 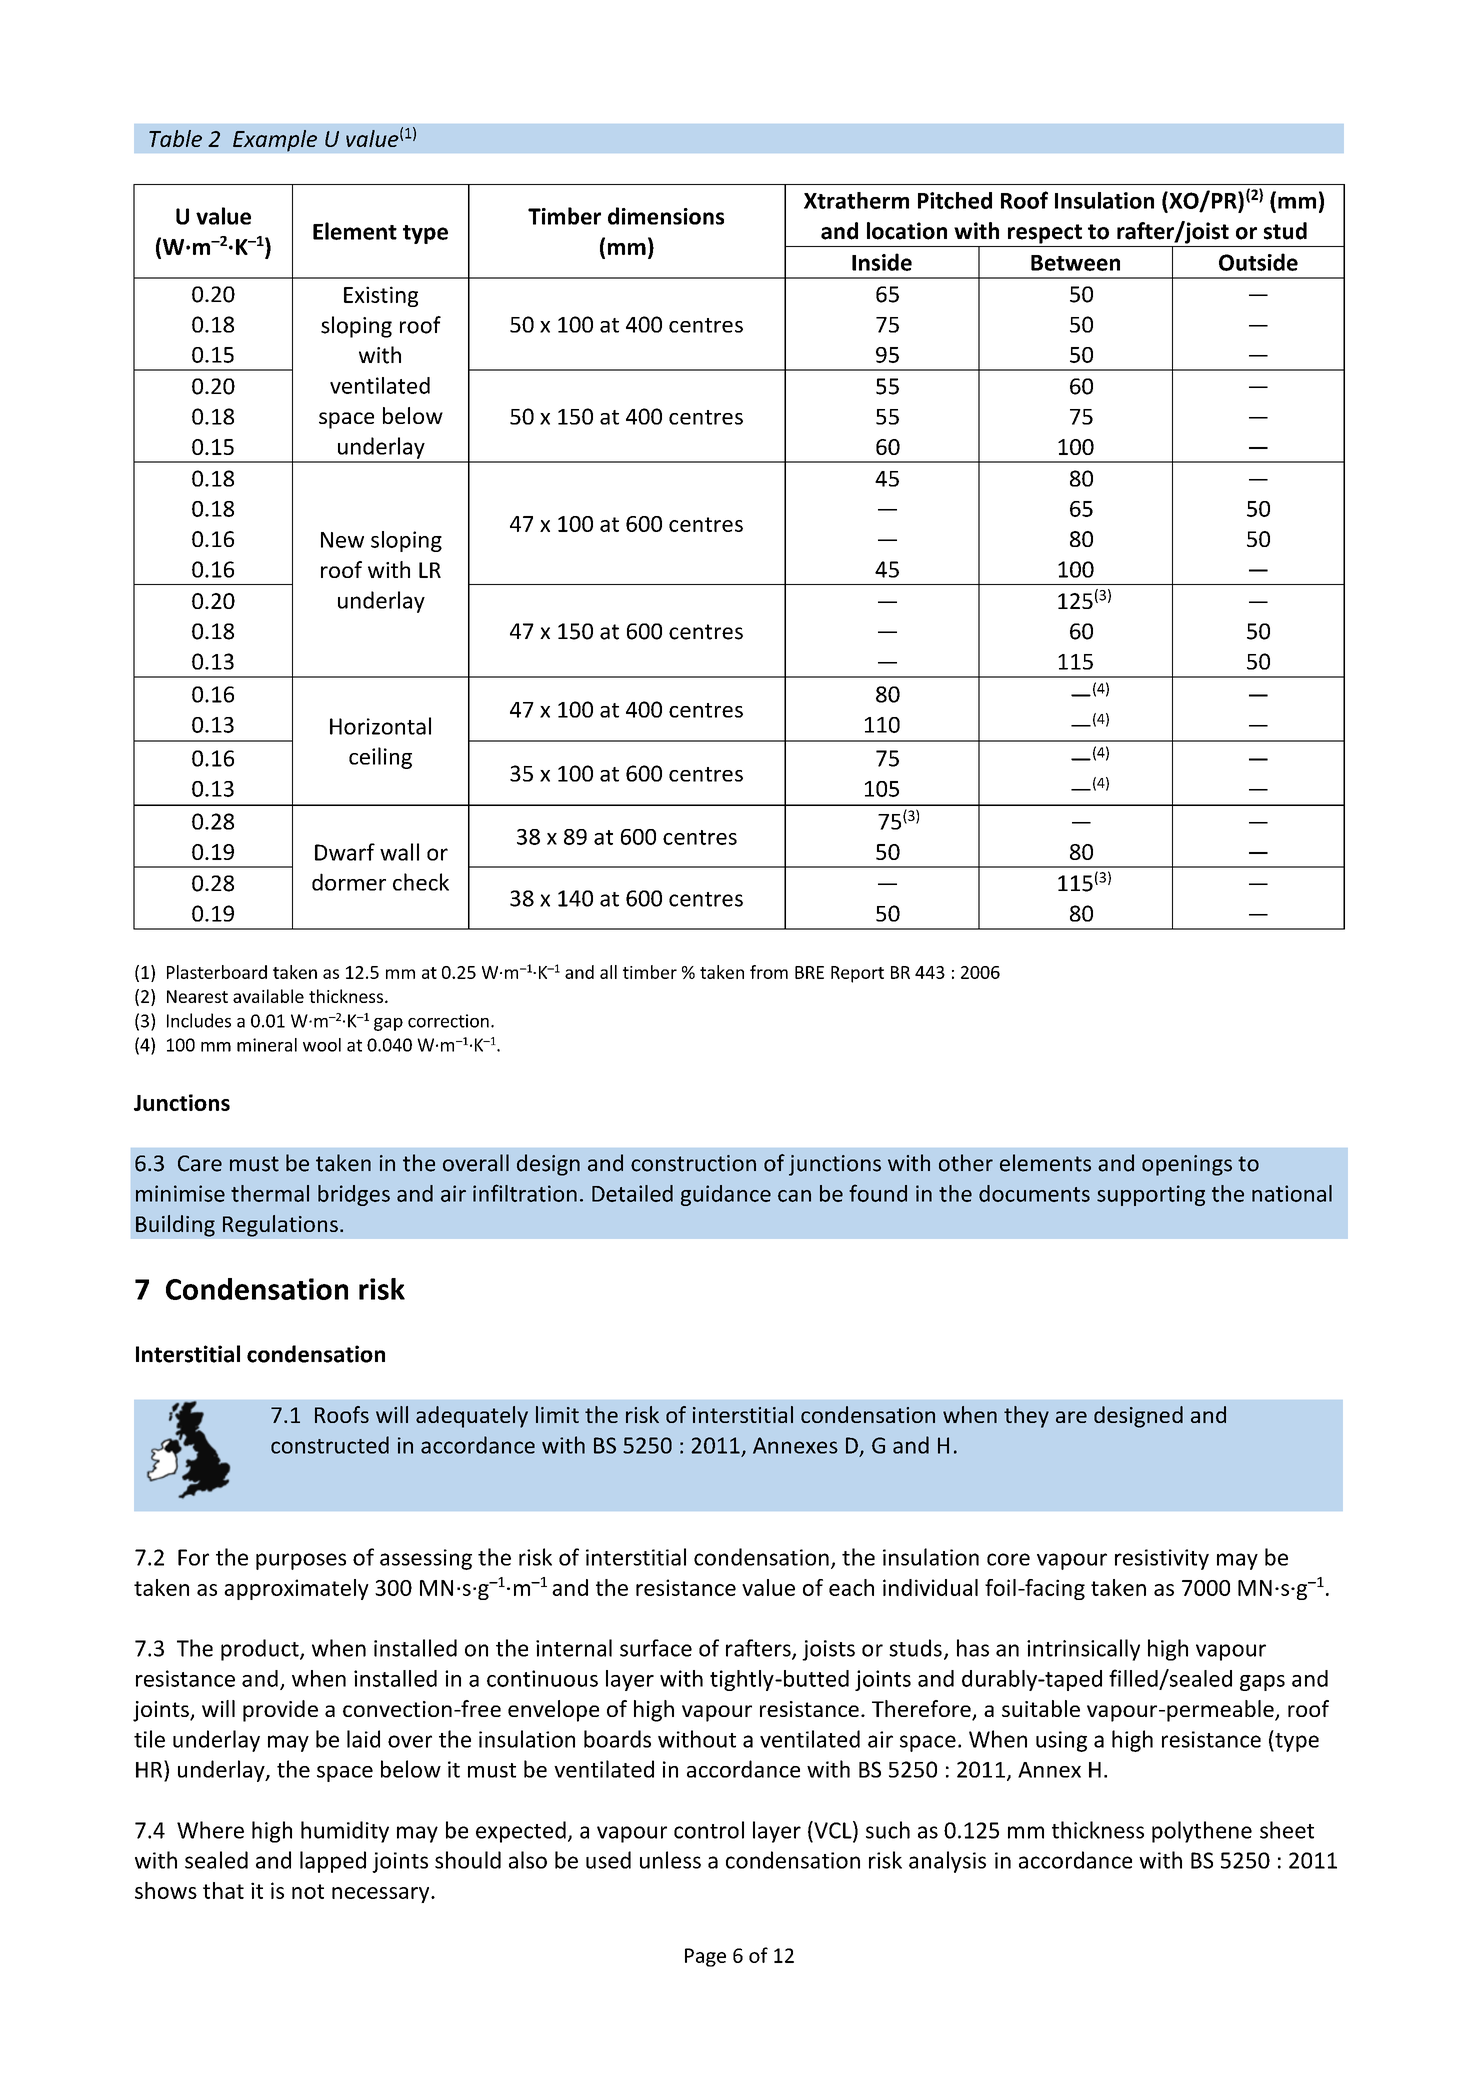 What do you see at coordinates (308, 1891) in the document?
I see `not` at bounding box center [308, 1891].
